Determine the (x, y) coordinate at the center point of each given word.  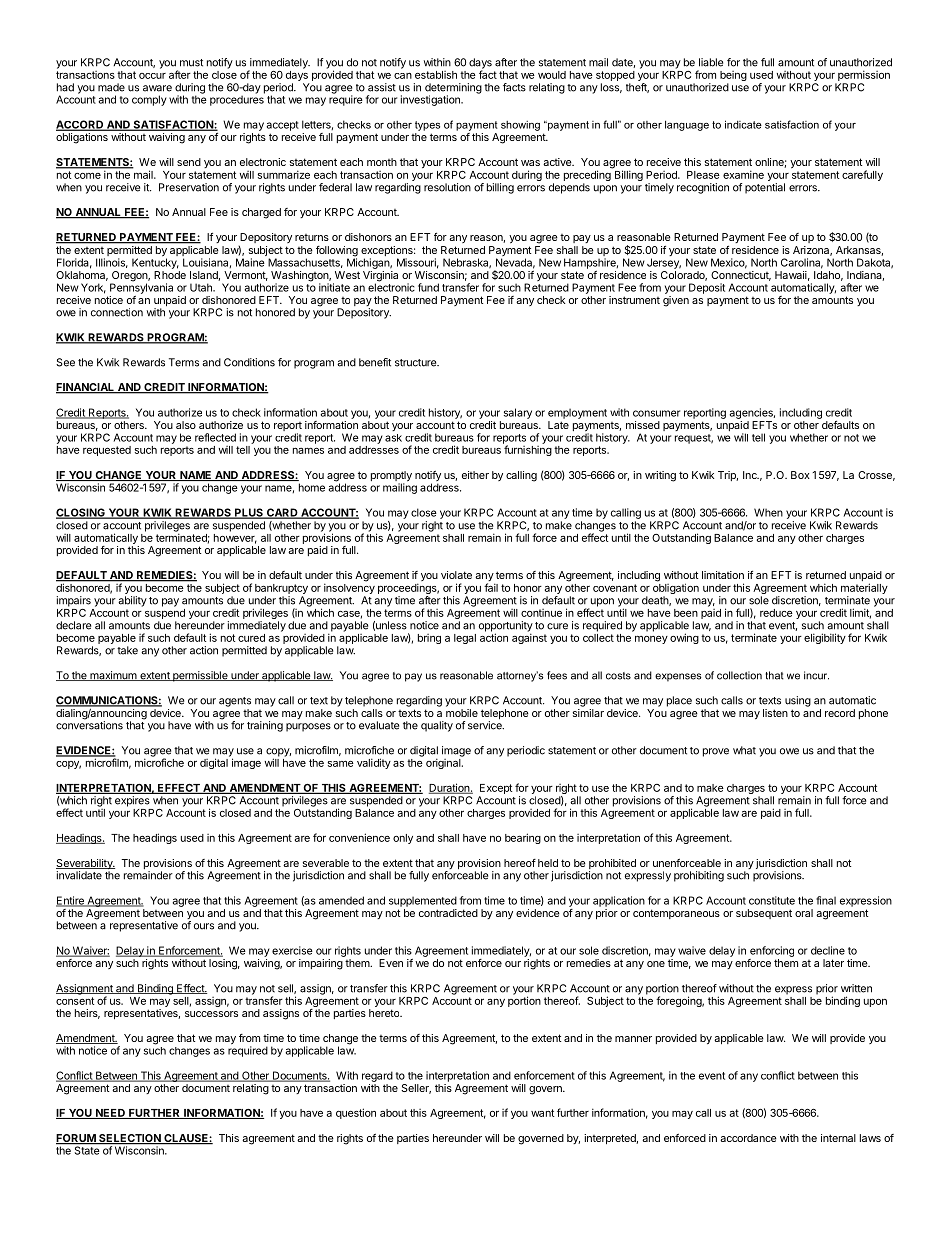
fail (491, 587)
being (733, 76)
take (127, 650)
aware (157, 88)
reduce (776, 613)
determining (453, 89)
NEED (110, 1114)
